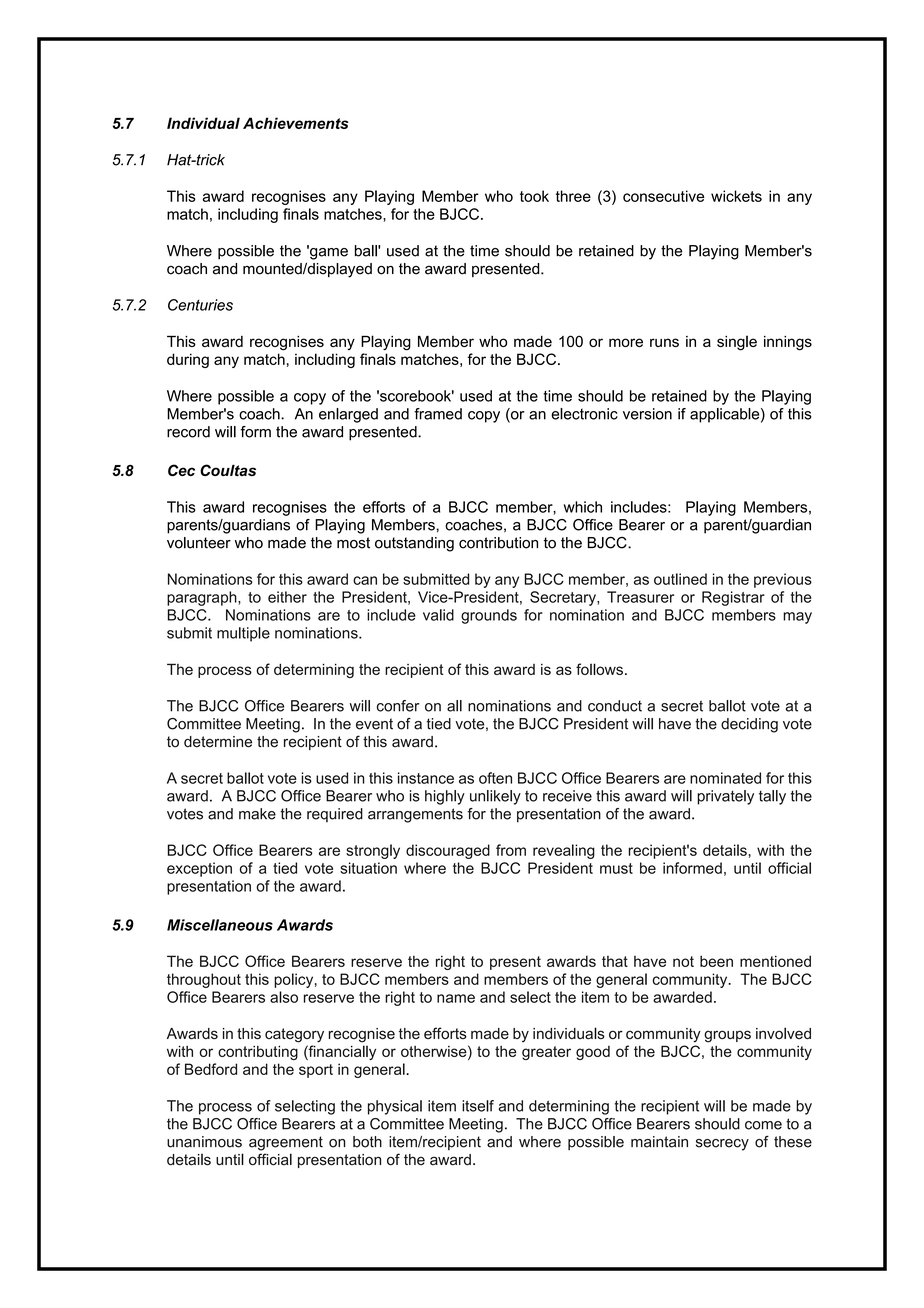 This image has width=924, height=1308. Describe the element at coordinates (243, 634) in the image. I see `multiple` at that location.
